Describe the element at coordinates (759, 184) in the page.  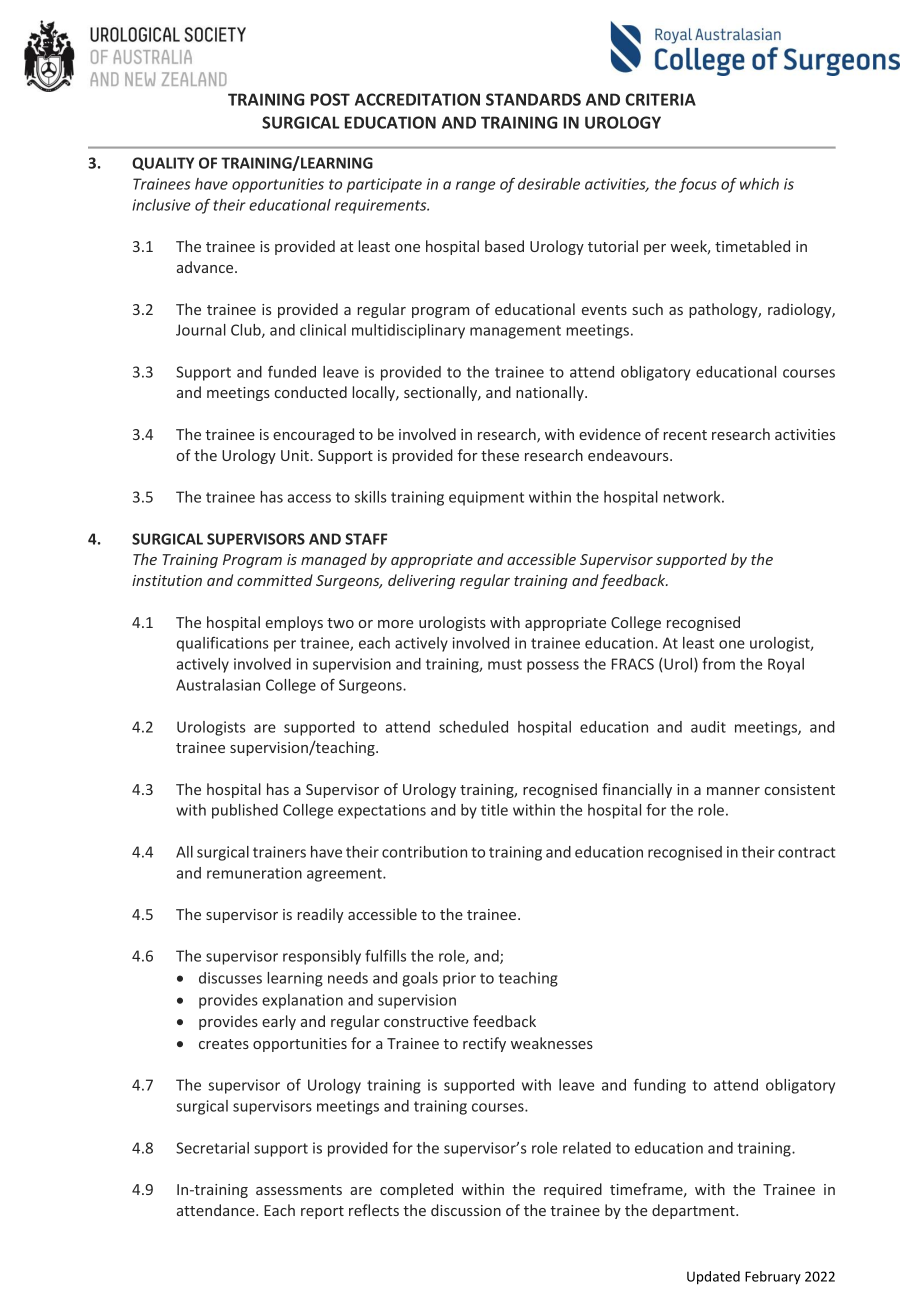
I see `which` at that location.
